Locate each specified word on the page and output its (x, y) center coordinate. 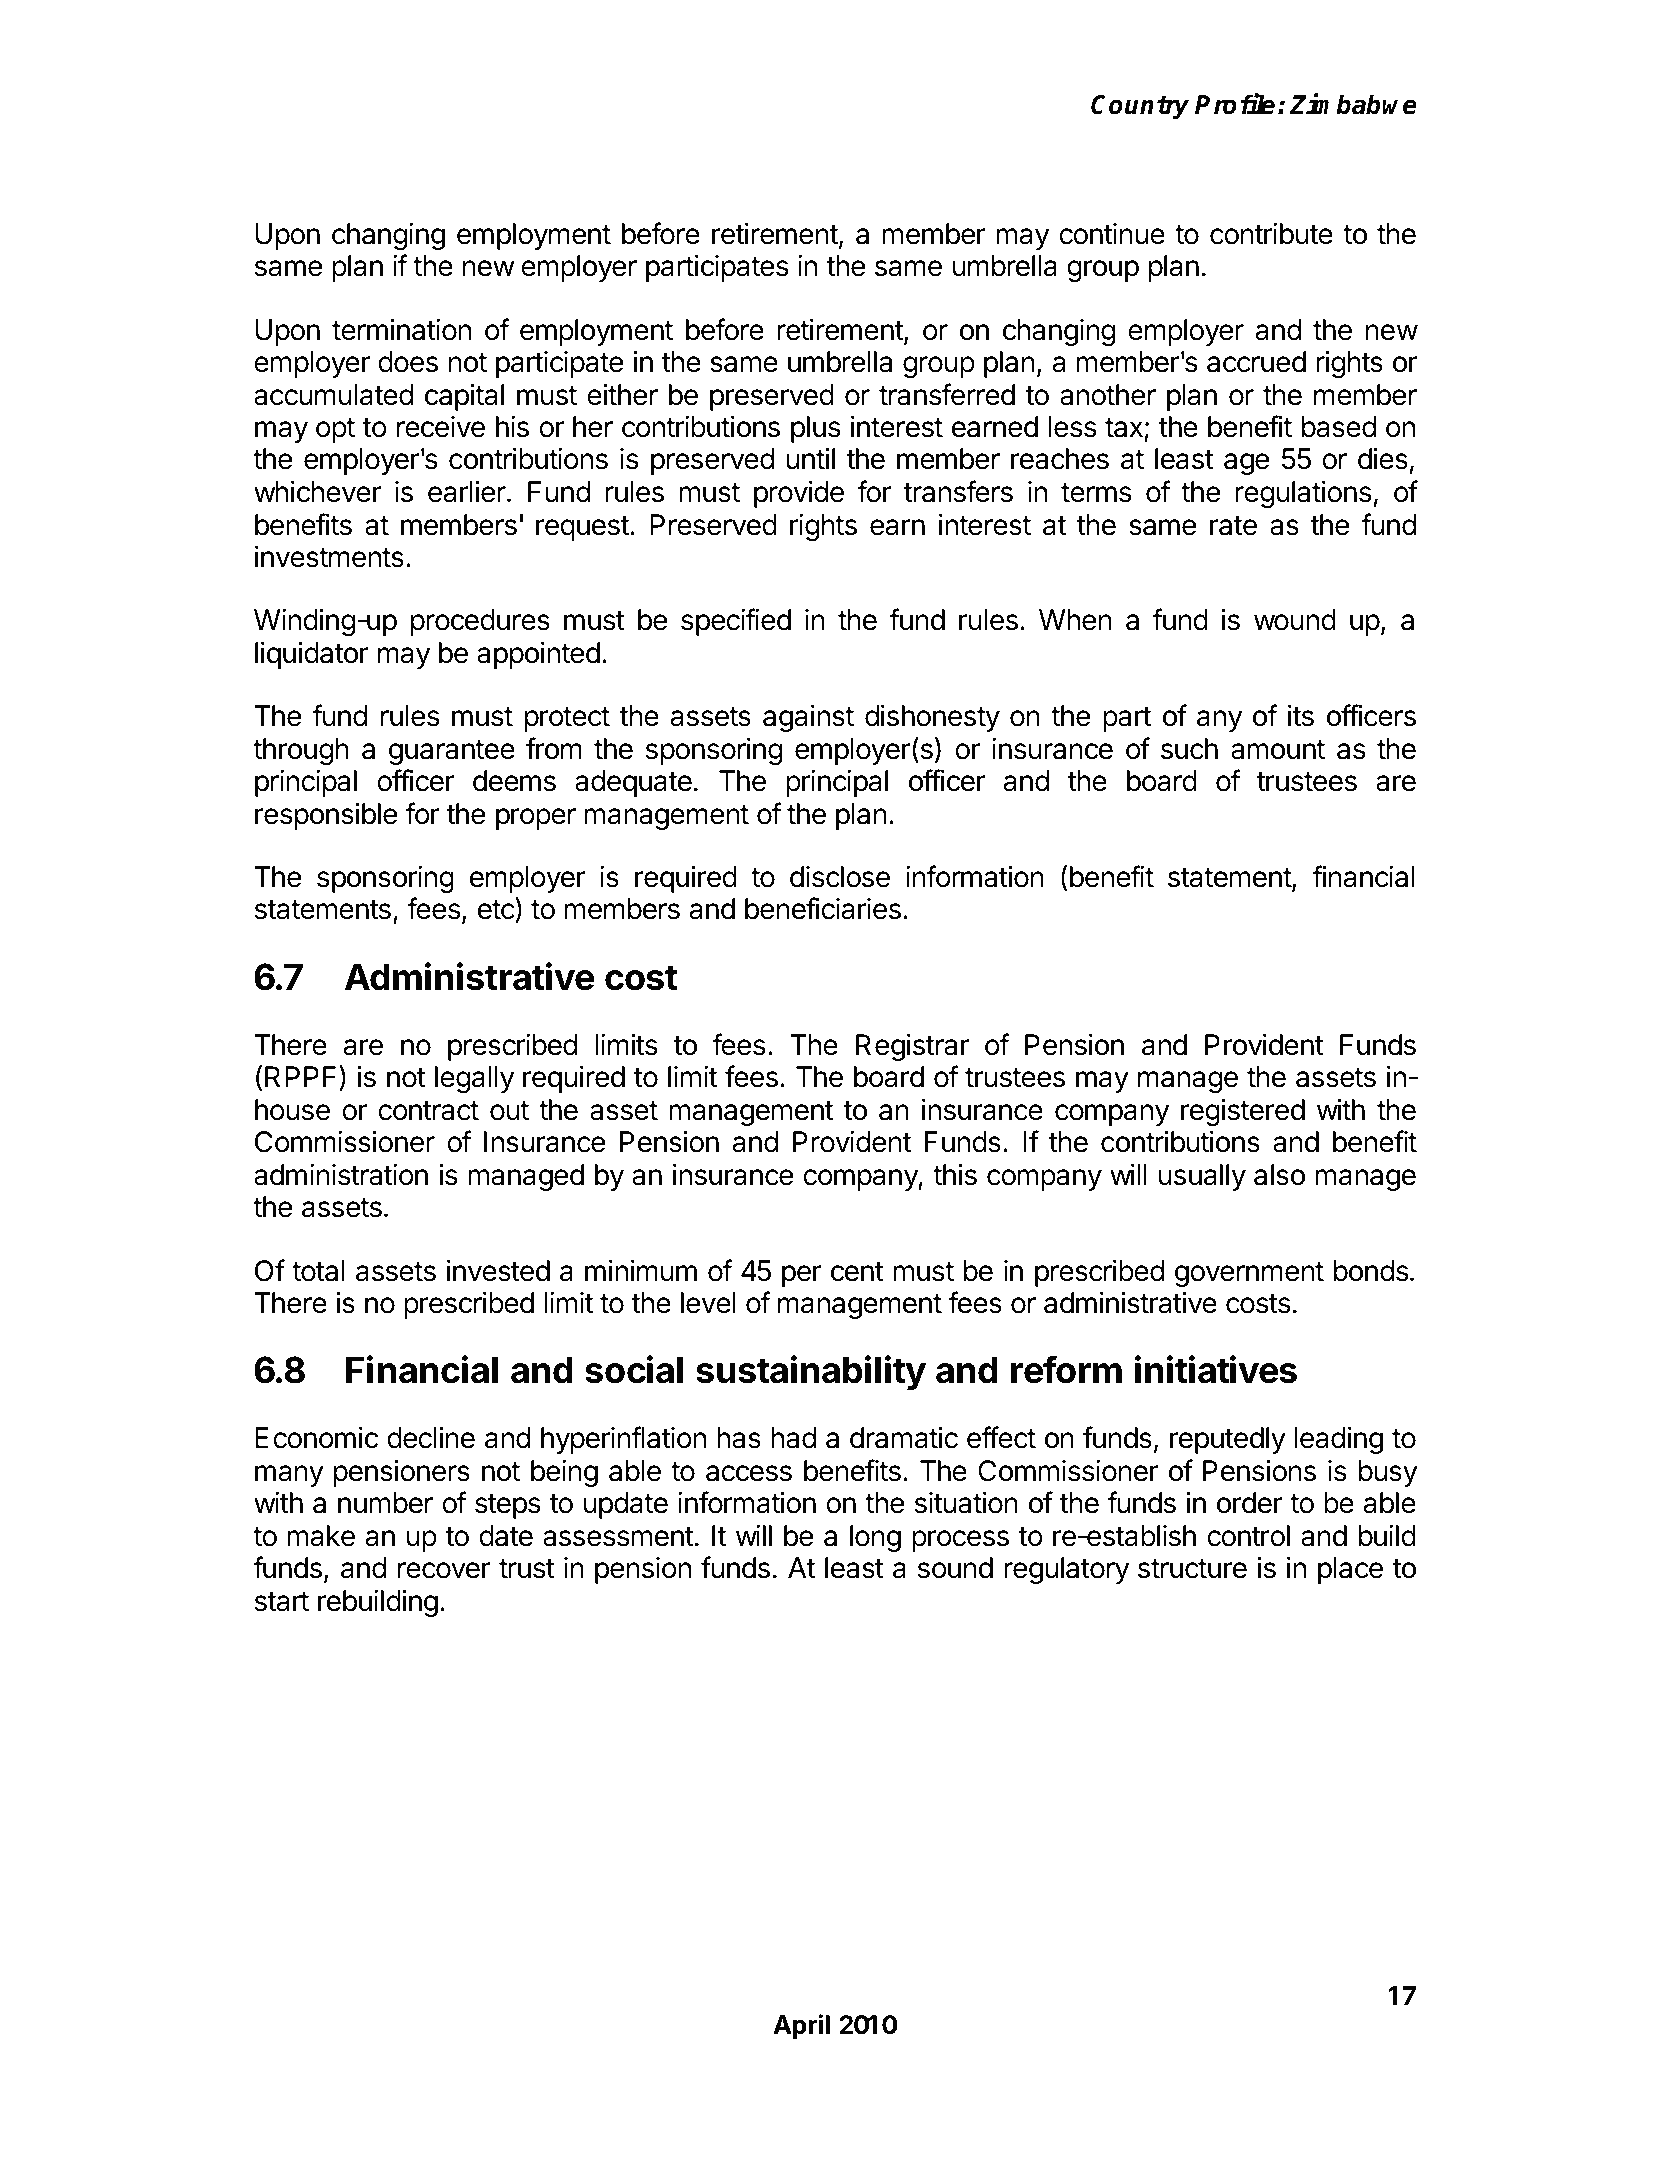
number (385, 1503)
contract (428, 1111)
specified (736, 622)
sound (955, 1568)
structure (1192, 1569)
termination (401, 329)
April (801, 2027)
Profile (1235, 104)
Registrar (912, 1047)
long (875, 1538)
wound (1295, 620)
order (1250, 1503)
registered (1243, 1112)
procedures (480, 622)
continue (1112, 234)
